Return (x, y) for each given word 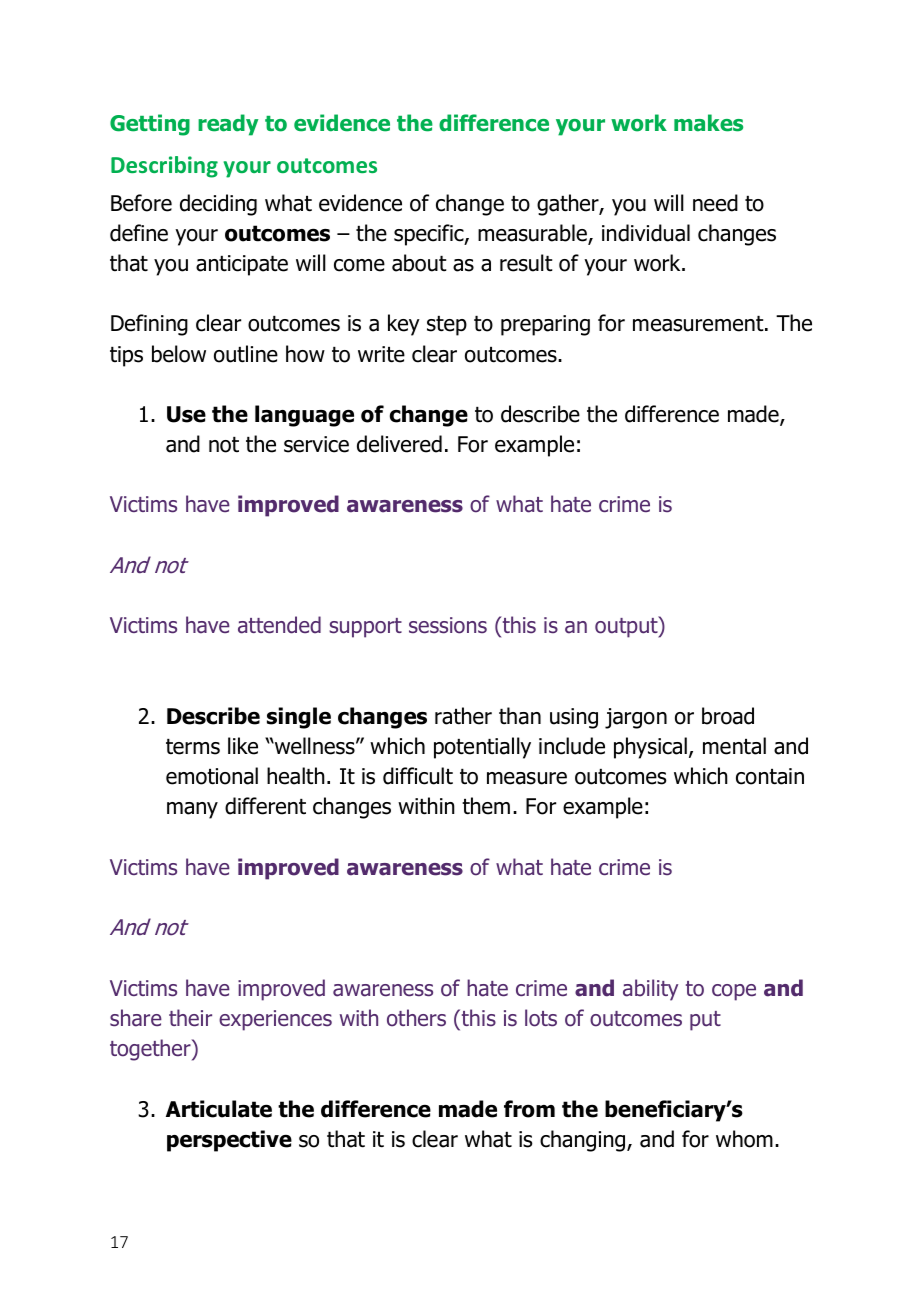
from (529, 1109)
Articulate (219, 1109)
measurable (533, 234)
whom (744, 1139)
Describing (164, 167)
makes (708, 123)
